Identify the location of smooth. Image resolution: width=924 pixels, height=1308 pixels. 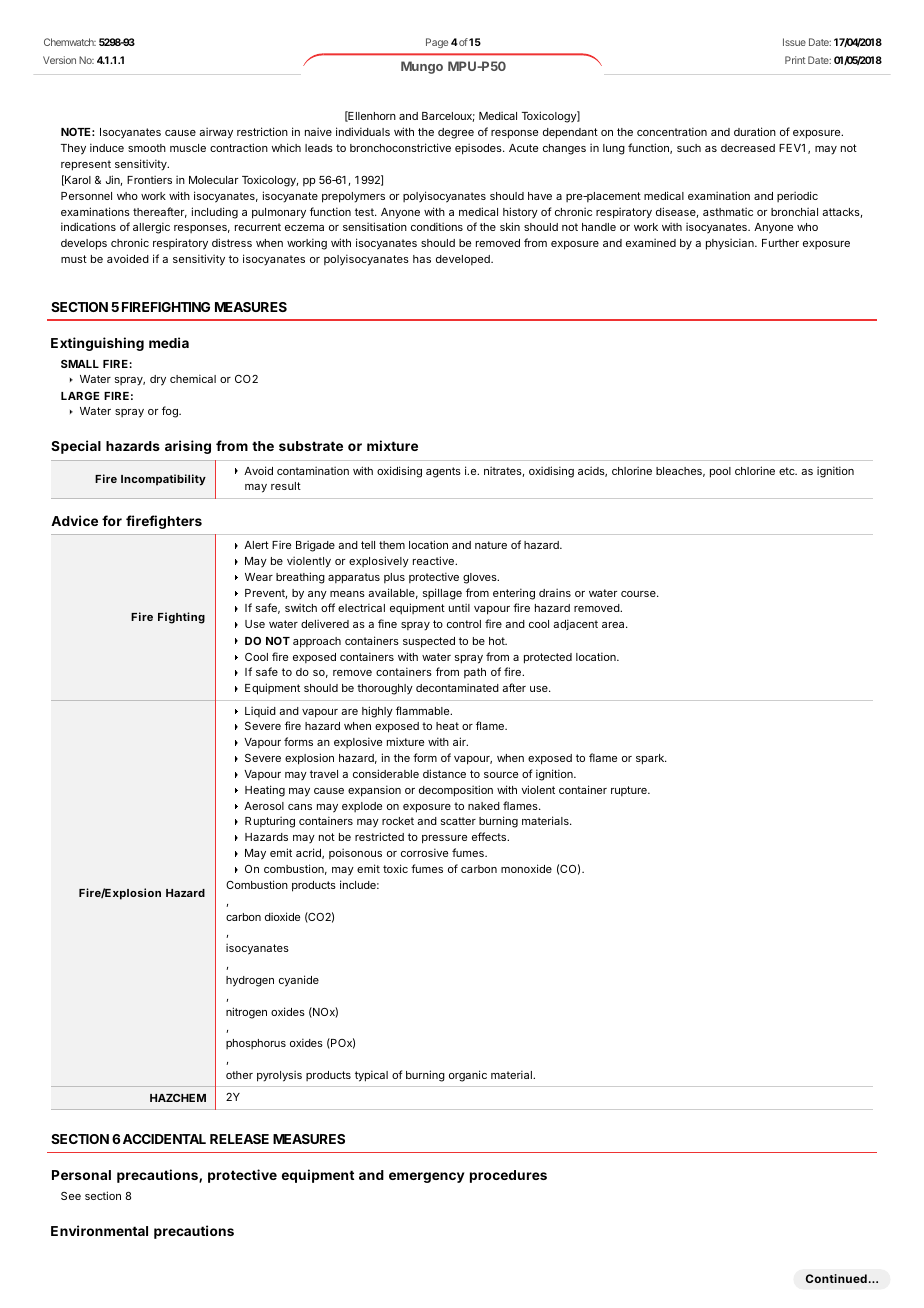
(147, 148).
